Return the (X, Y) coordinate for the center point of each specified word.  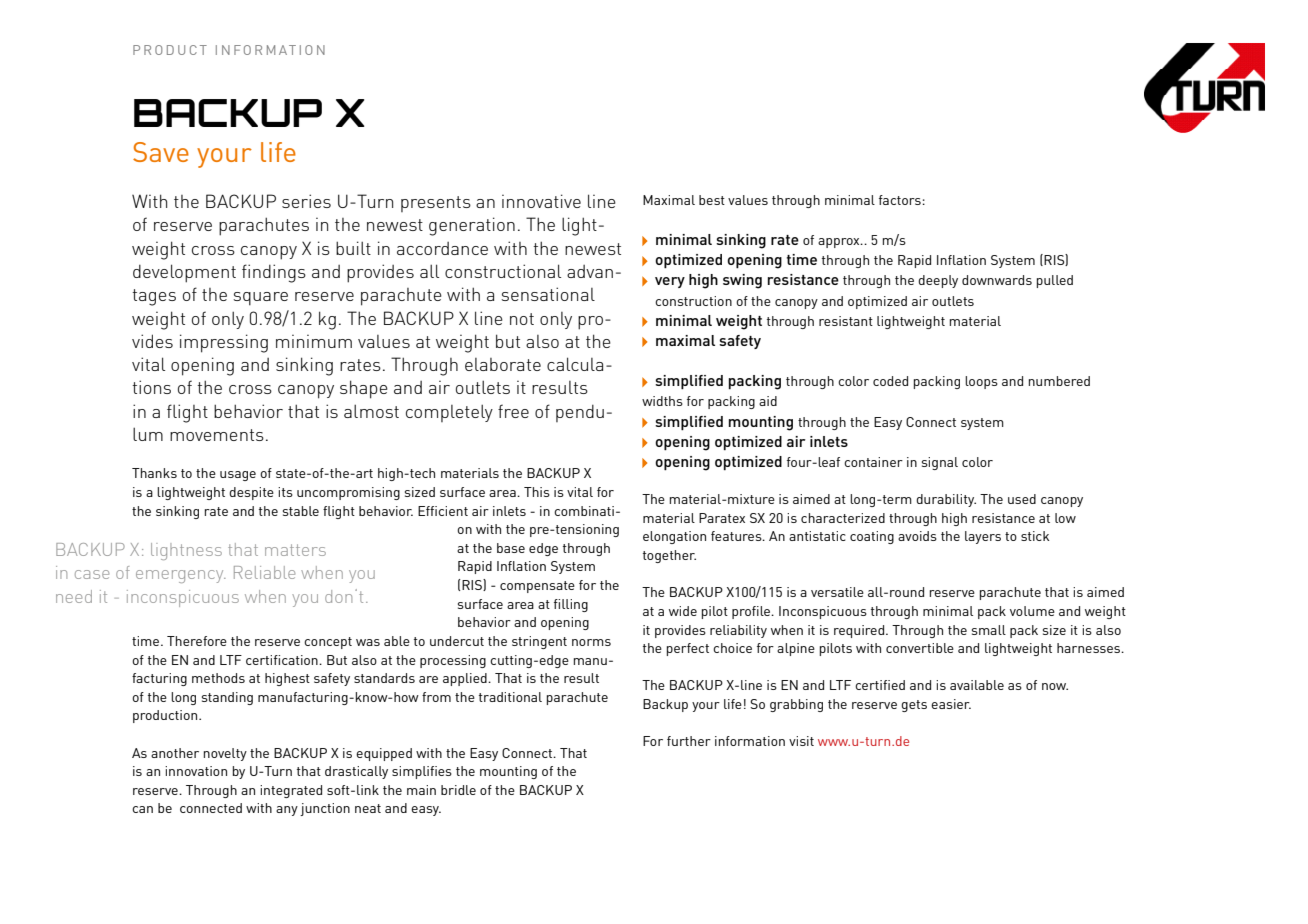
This (537, 492)
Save (161, 152)
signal (940, 463)
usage (238, 476)
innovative (541, 201)
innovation (196, 771)
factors (900, 200)
